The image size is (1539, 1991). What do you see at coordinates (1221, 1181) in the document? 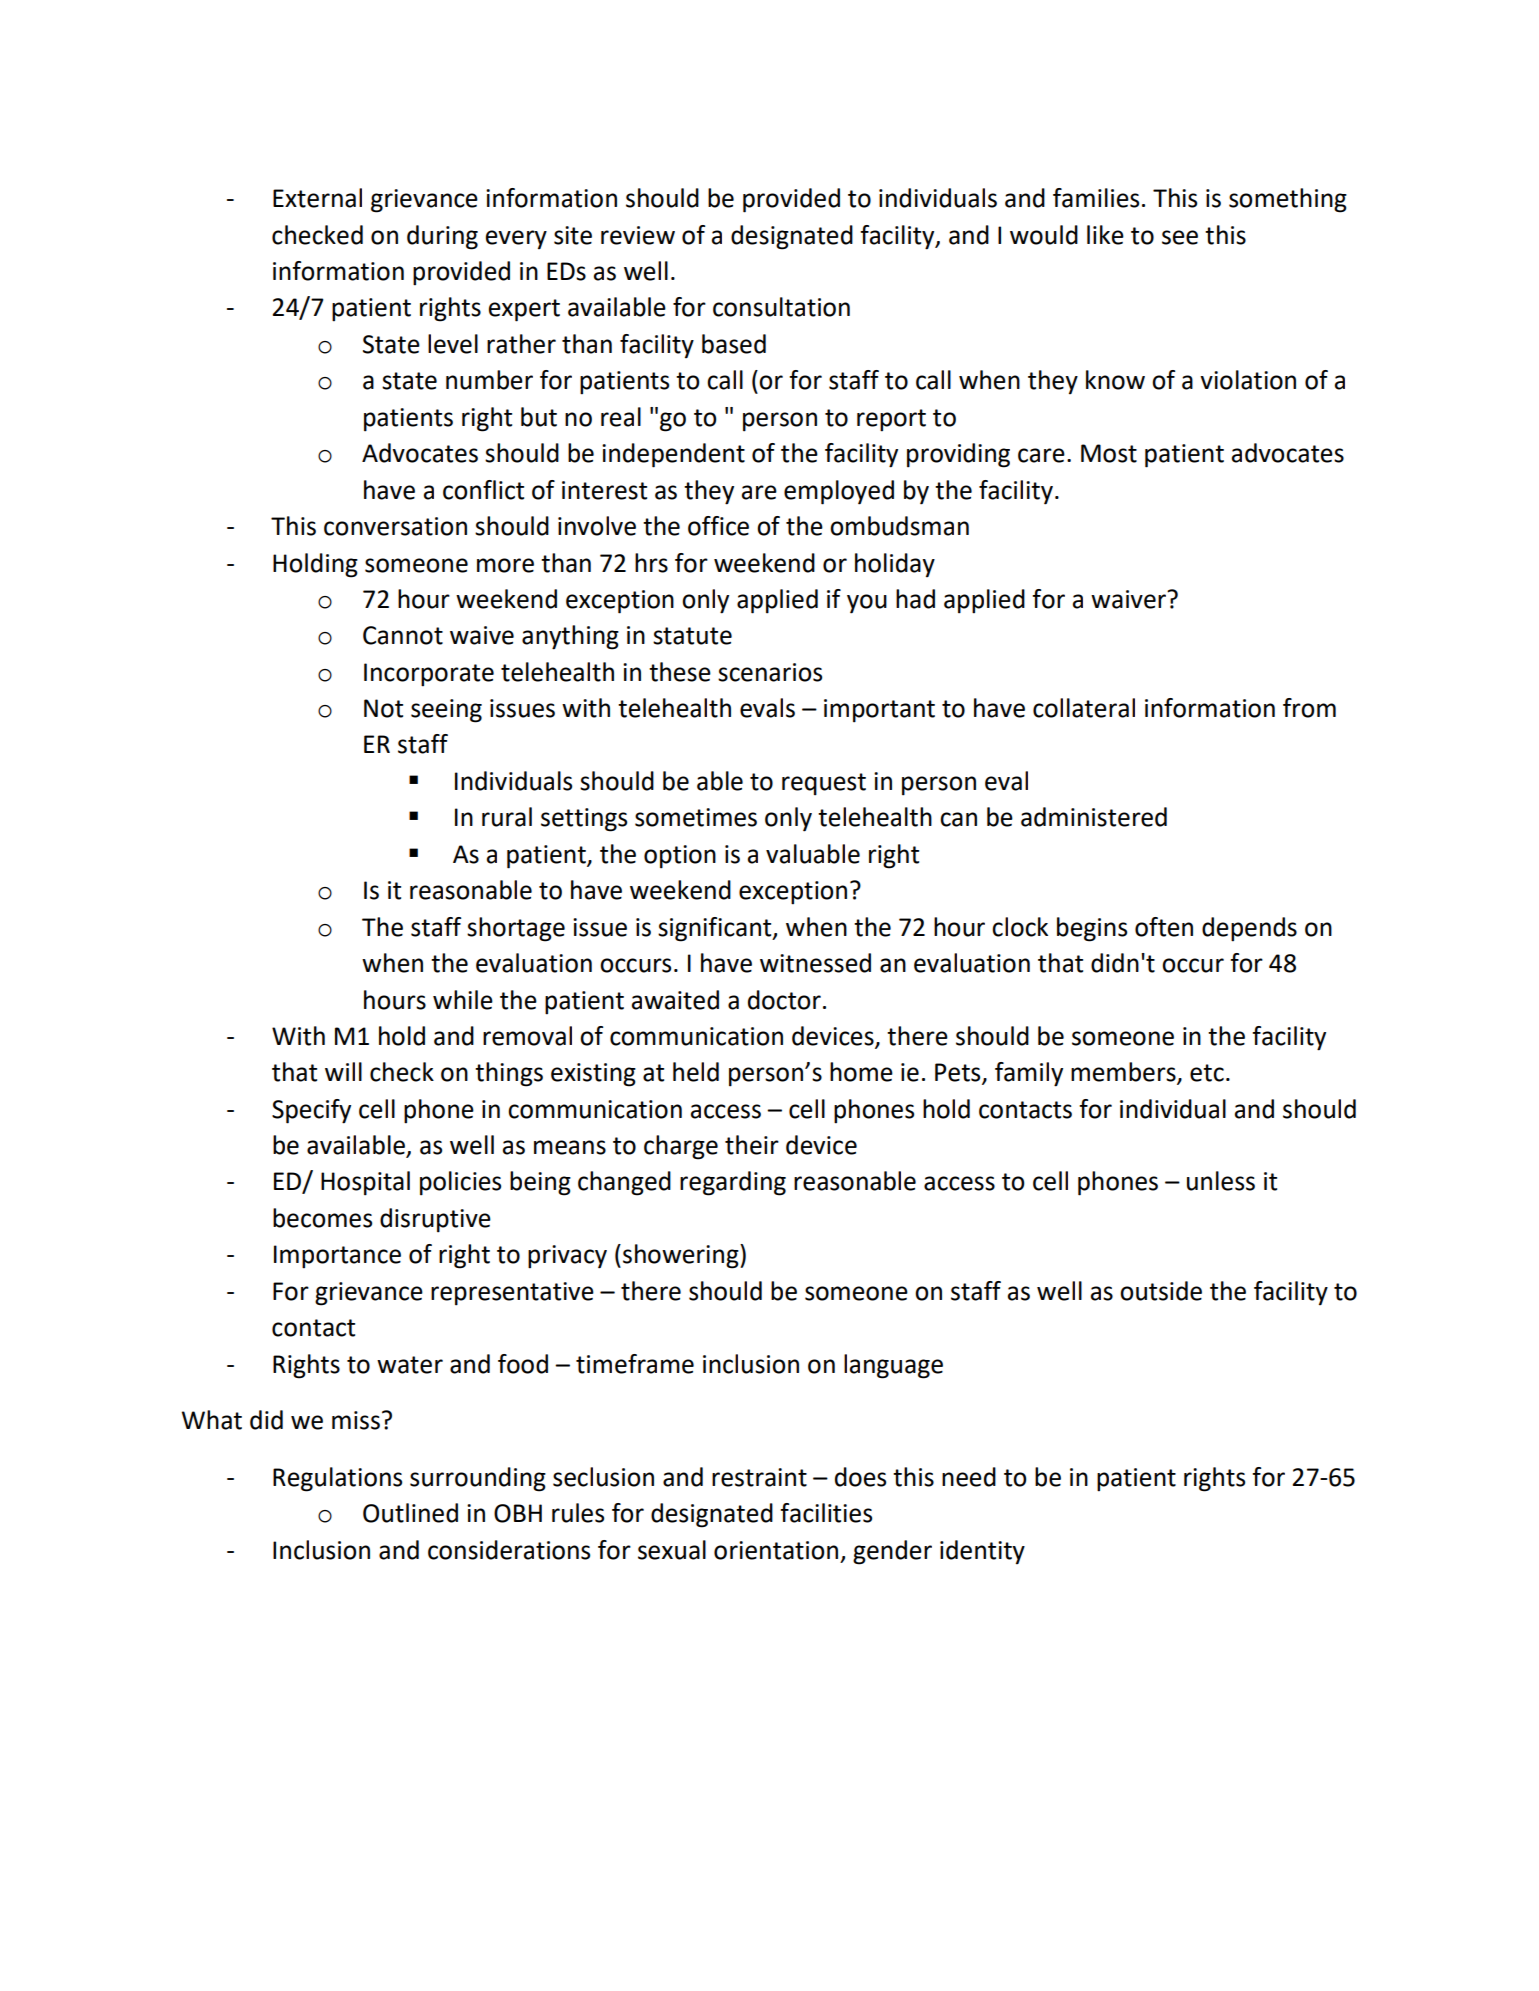
I see `unless` at bounding box center [1221, 1181].
